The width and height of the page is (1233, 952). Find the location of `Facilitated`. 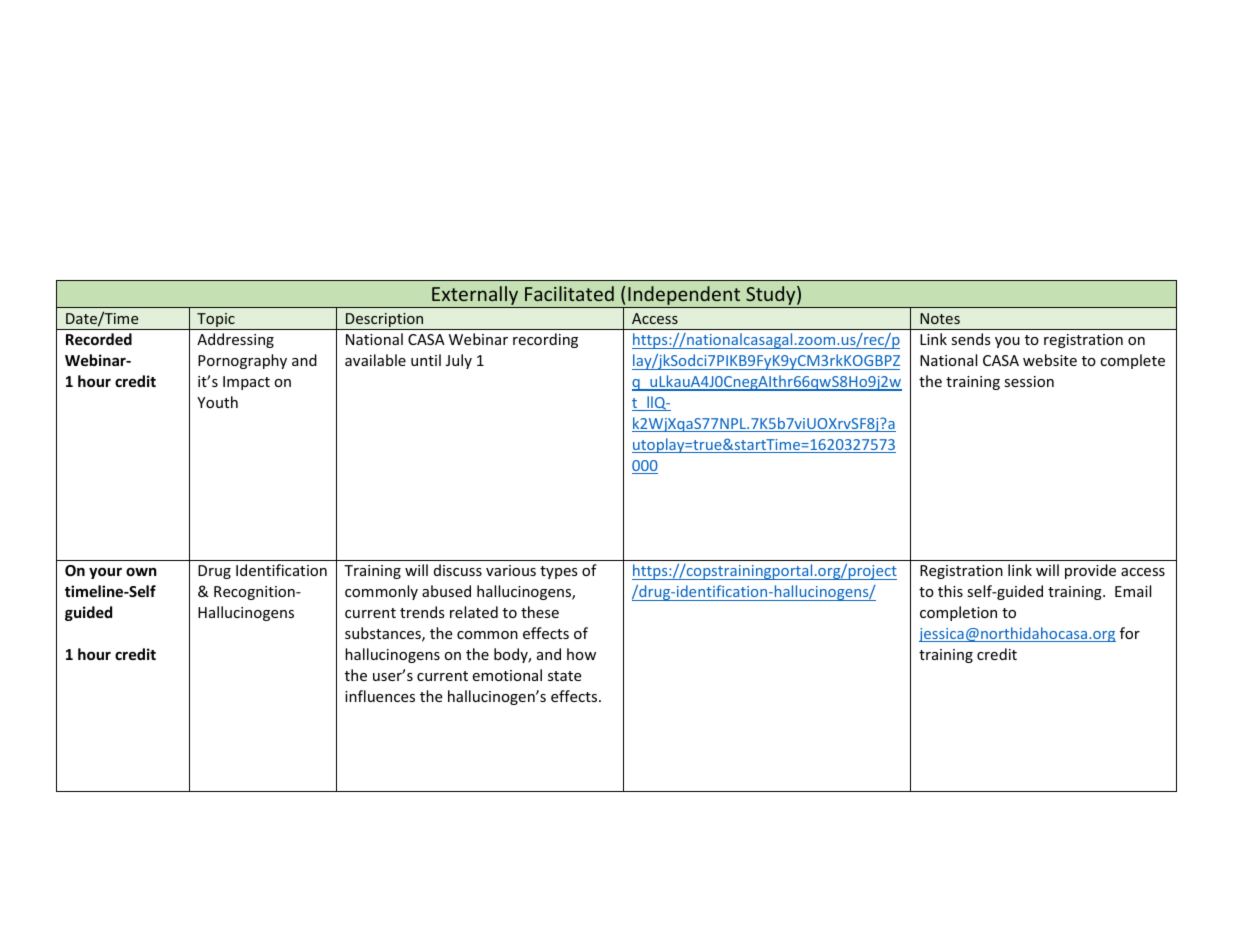

Facilitated is located at coordinates (569, 293).
